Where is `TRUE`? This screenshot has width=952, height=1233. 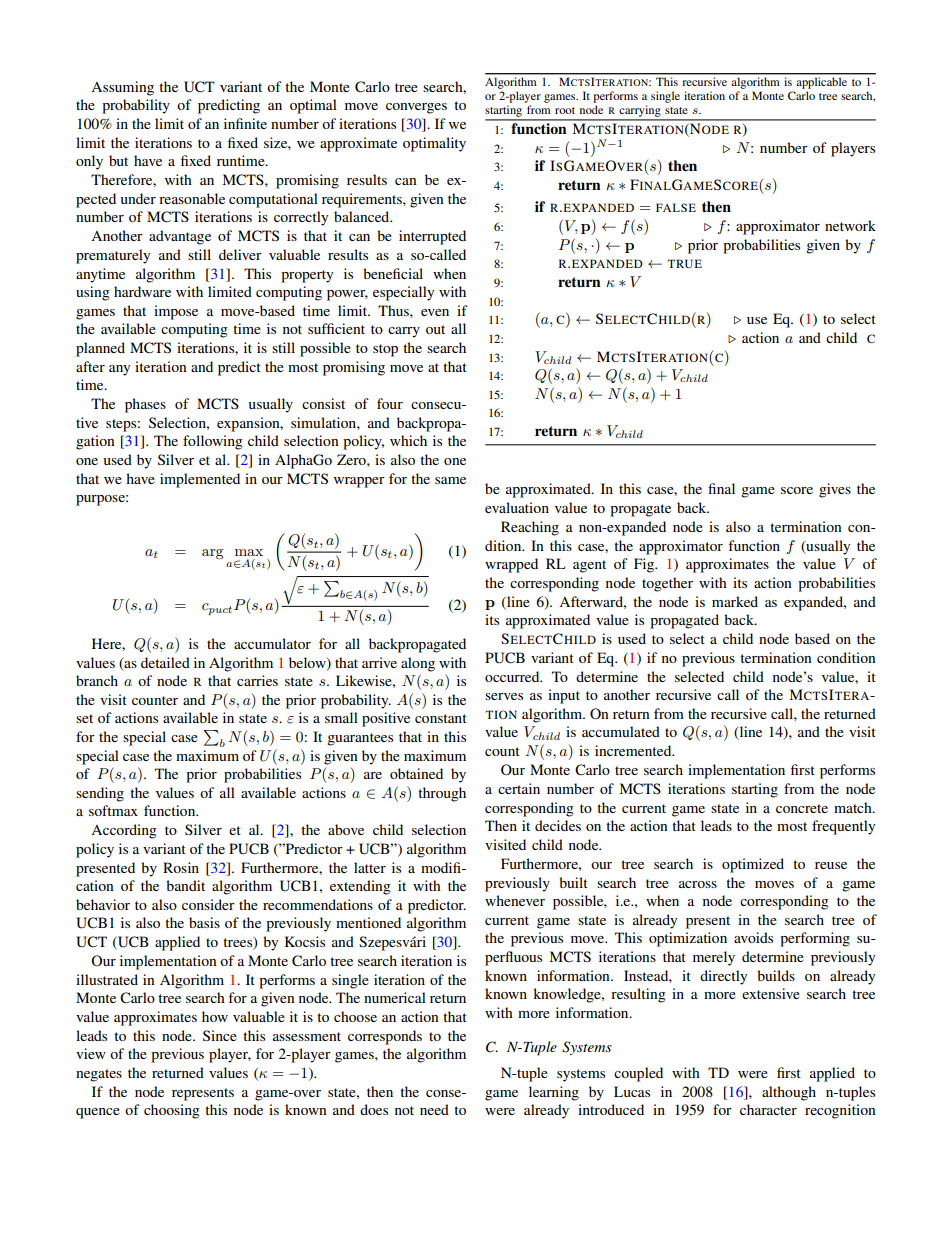 TRUE is located at coordinates (685, 263).
